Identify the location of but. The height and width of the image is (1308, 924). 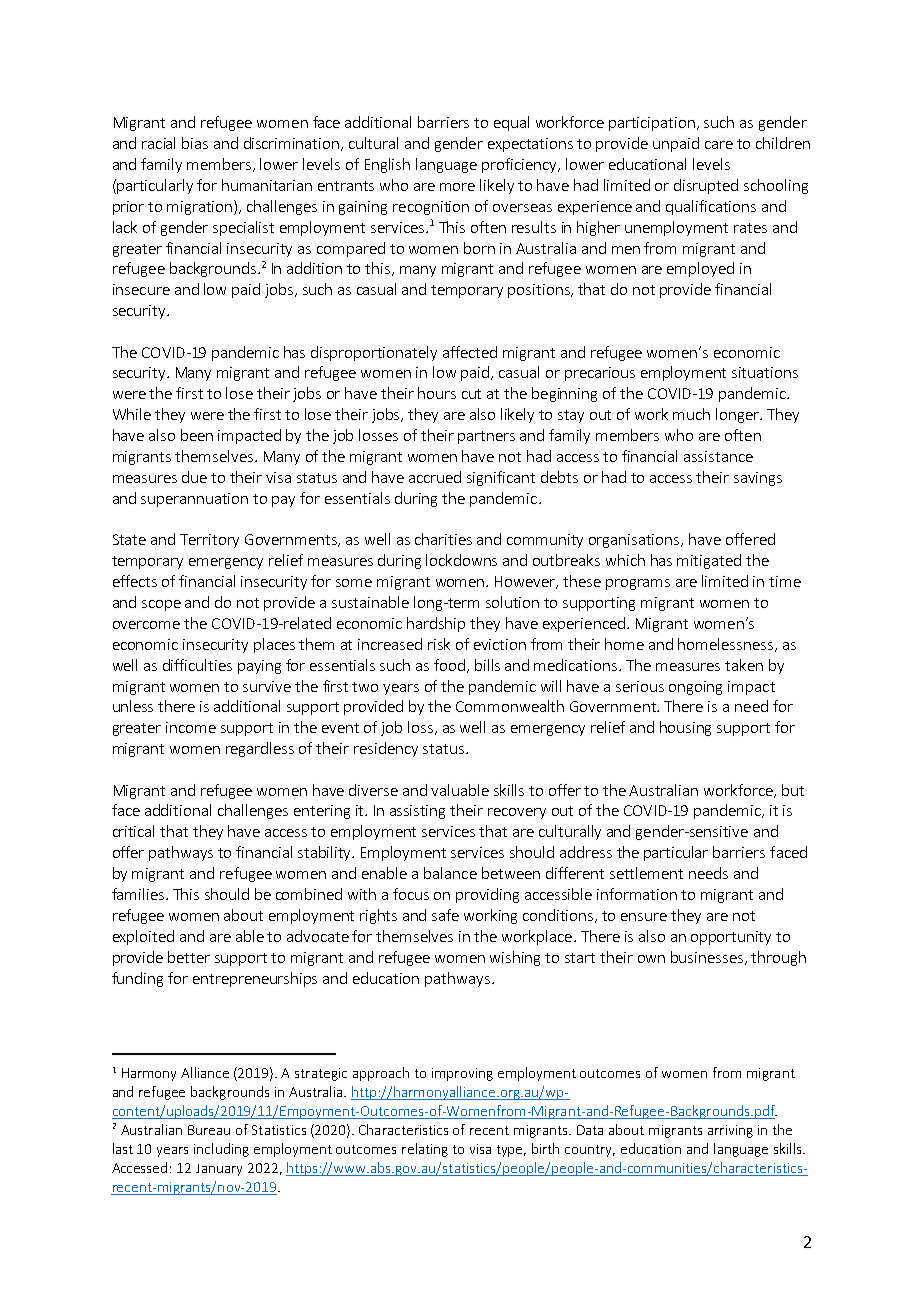
(793, 790).
